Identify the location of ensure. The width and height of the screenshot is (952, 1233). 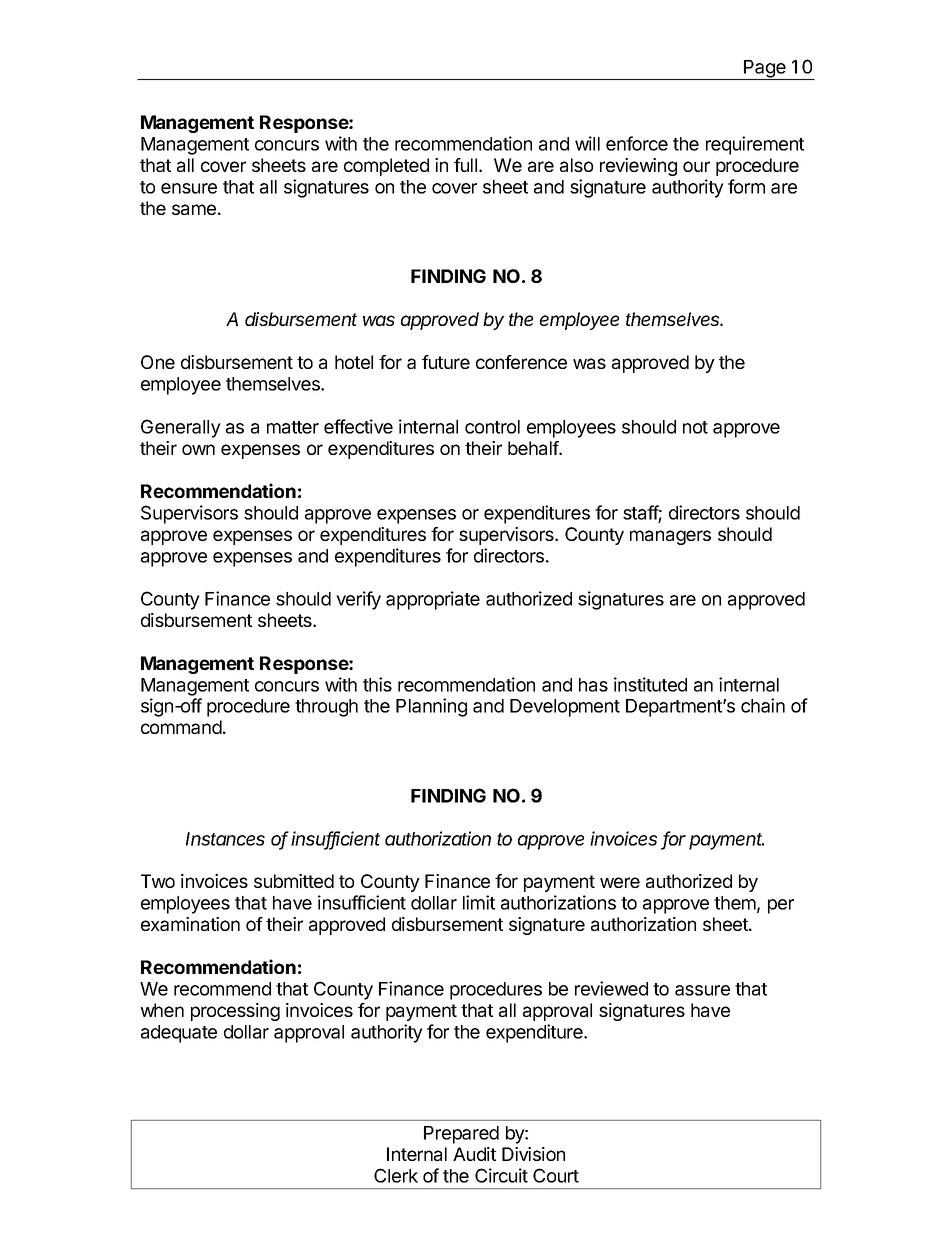
(189, 188).
